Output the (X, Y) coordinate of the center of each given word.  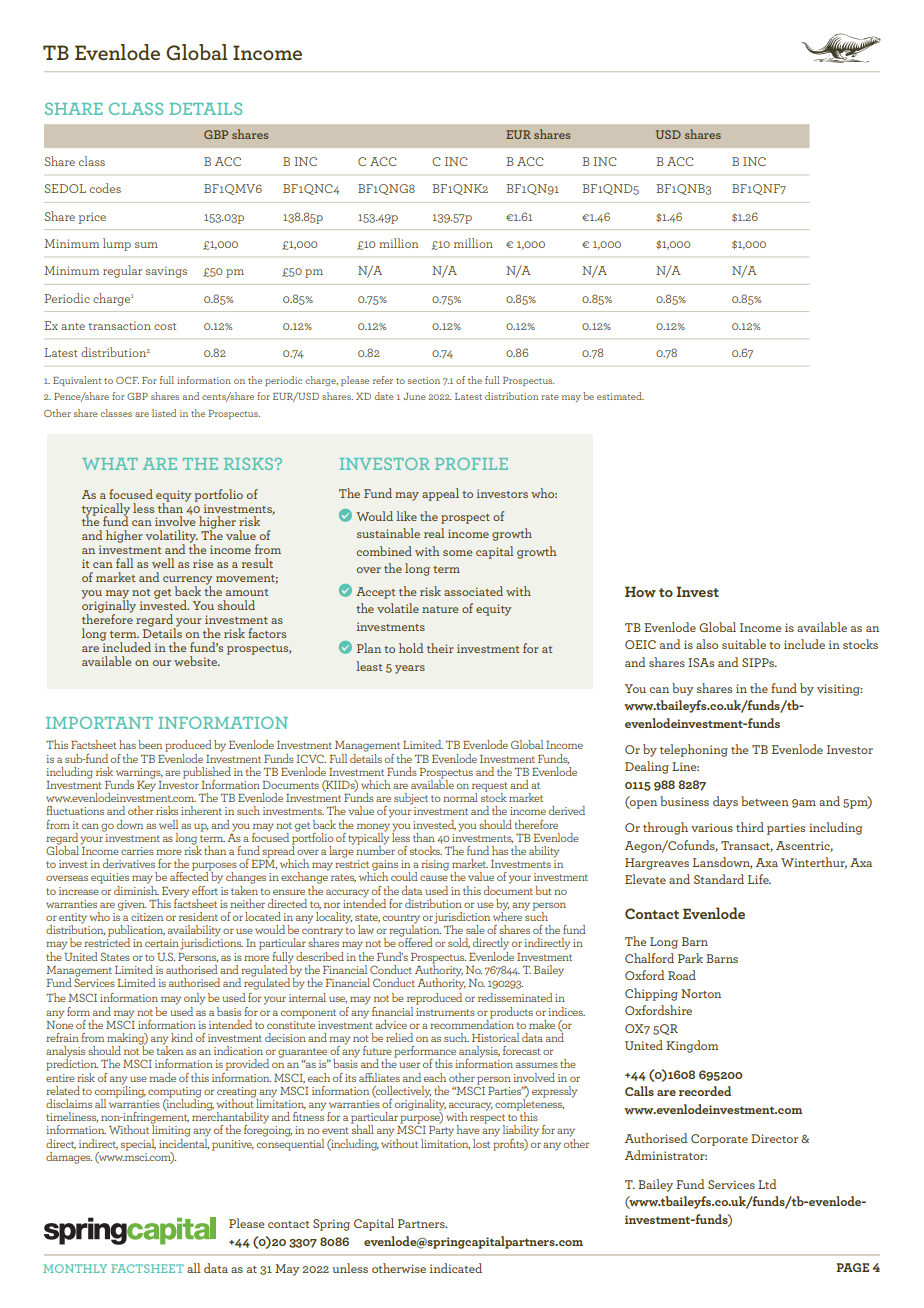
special (138, 1145)
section (424, 380)
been (150, 744)
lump (117, 244)
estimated (620, 396)
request (490, 788)
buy (682, 689)
